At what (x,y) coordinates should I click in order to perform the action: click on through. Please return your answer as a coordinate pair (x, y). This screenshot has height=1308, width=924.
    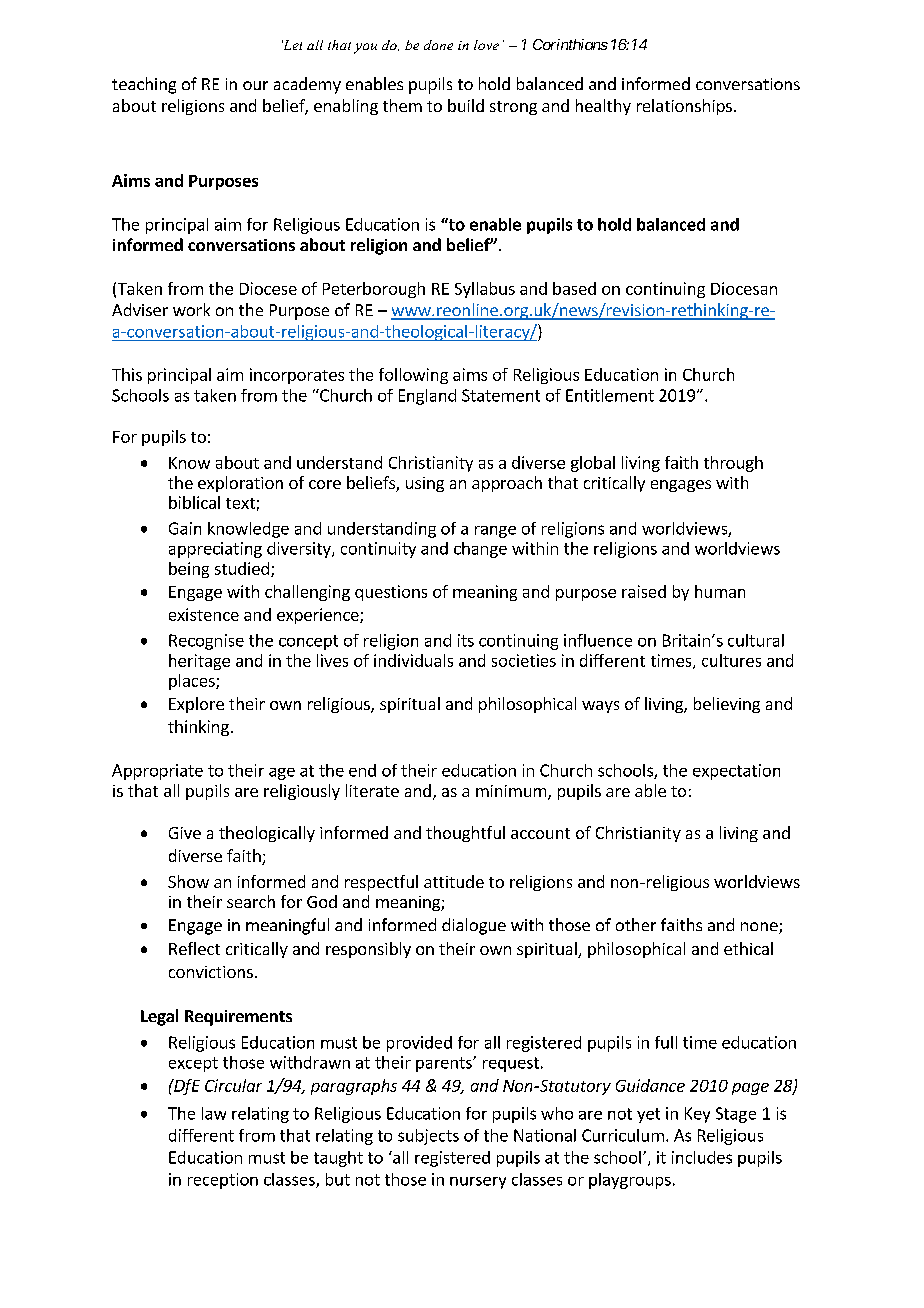
    Looking at the image, I should click on (733, 464).
